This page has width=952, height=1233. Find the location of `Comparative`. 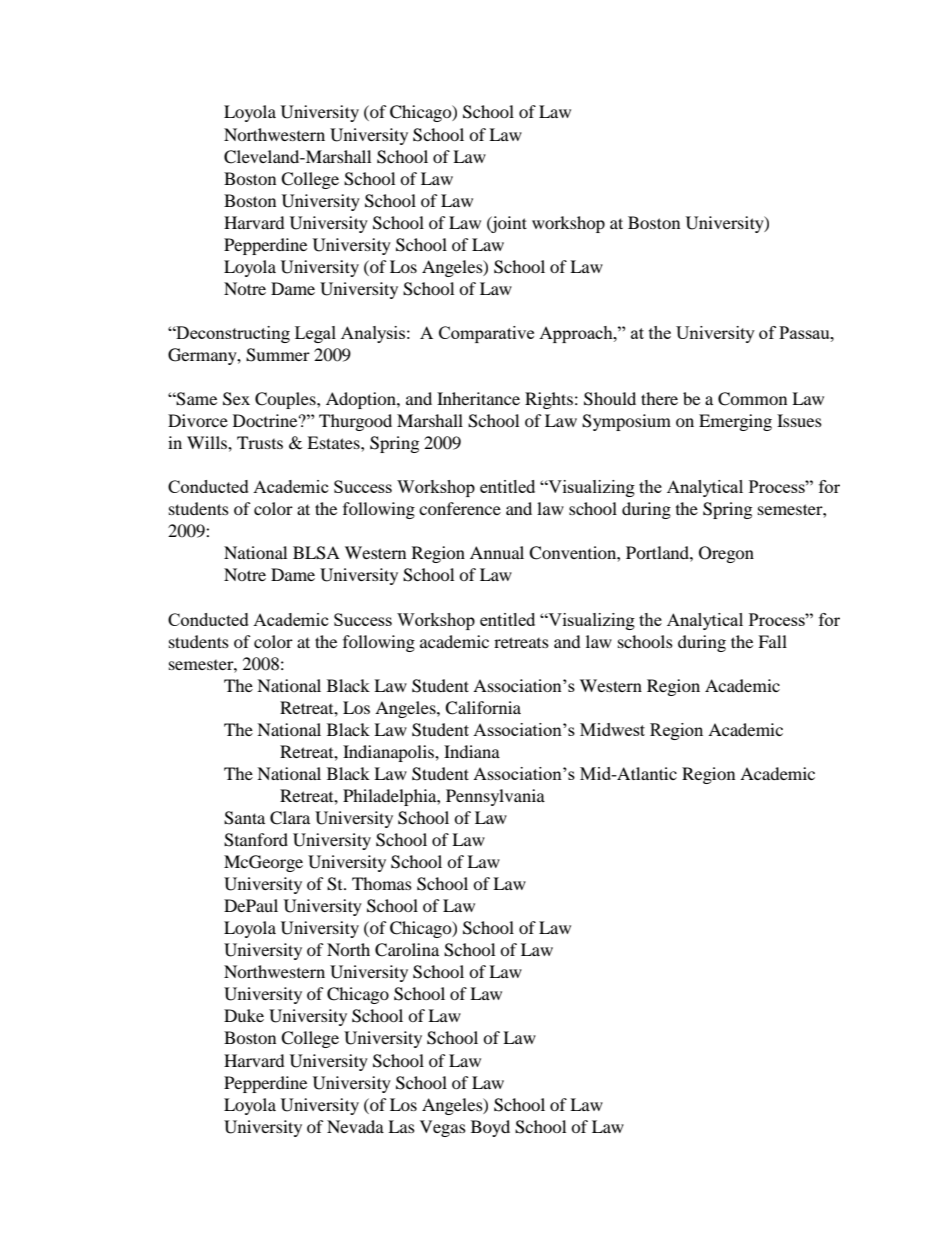

Comparative is located at coordinates (486, 334).
